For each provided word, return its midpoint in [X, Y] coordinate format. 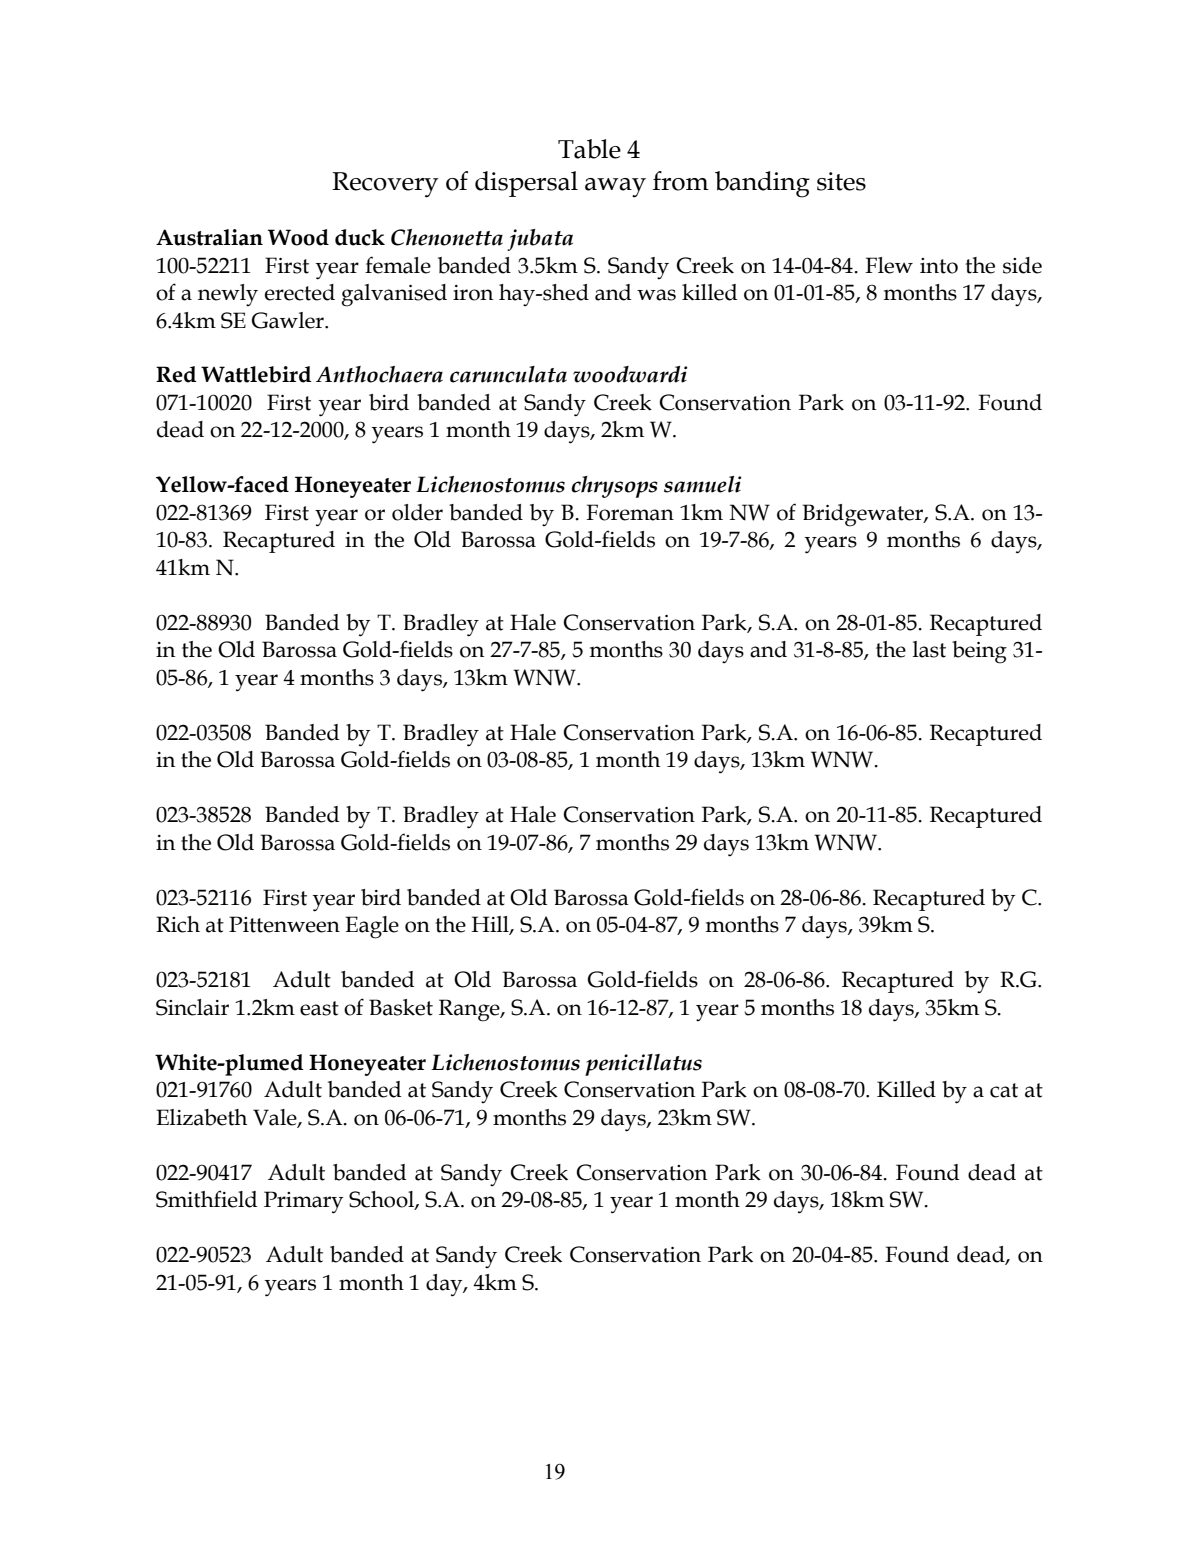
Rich [178, 924]
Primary [304, 1202]
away [615, 188]
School [382, 1200]
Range [470, 1010]
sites [841, 181]
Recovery [385, 185]
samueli [703, 484]
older [417, 512]
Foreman [630, 512]
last [929, 649]
